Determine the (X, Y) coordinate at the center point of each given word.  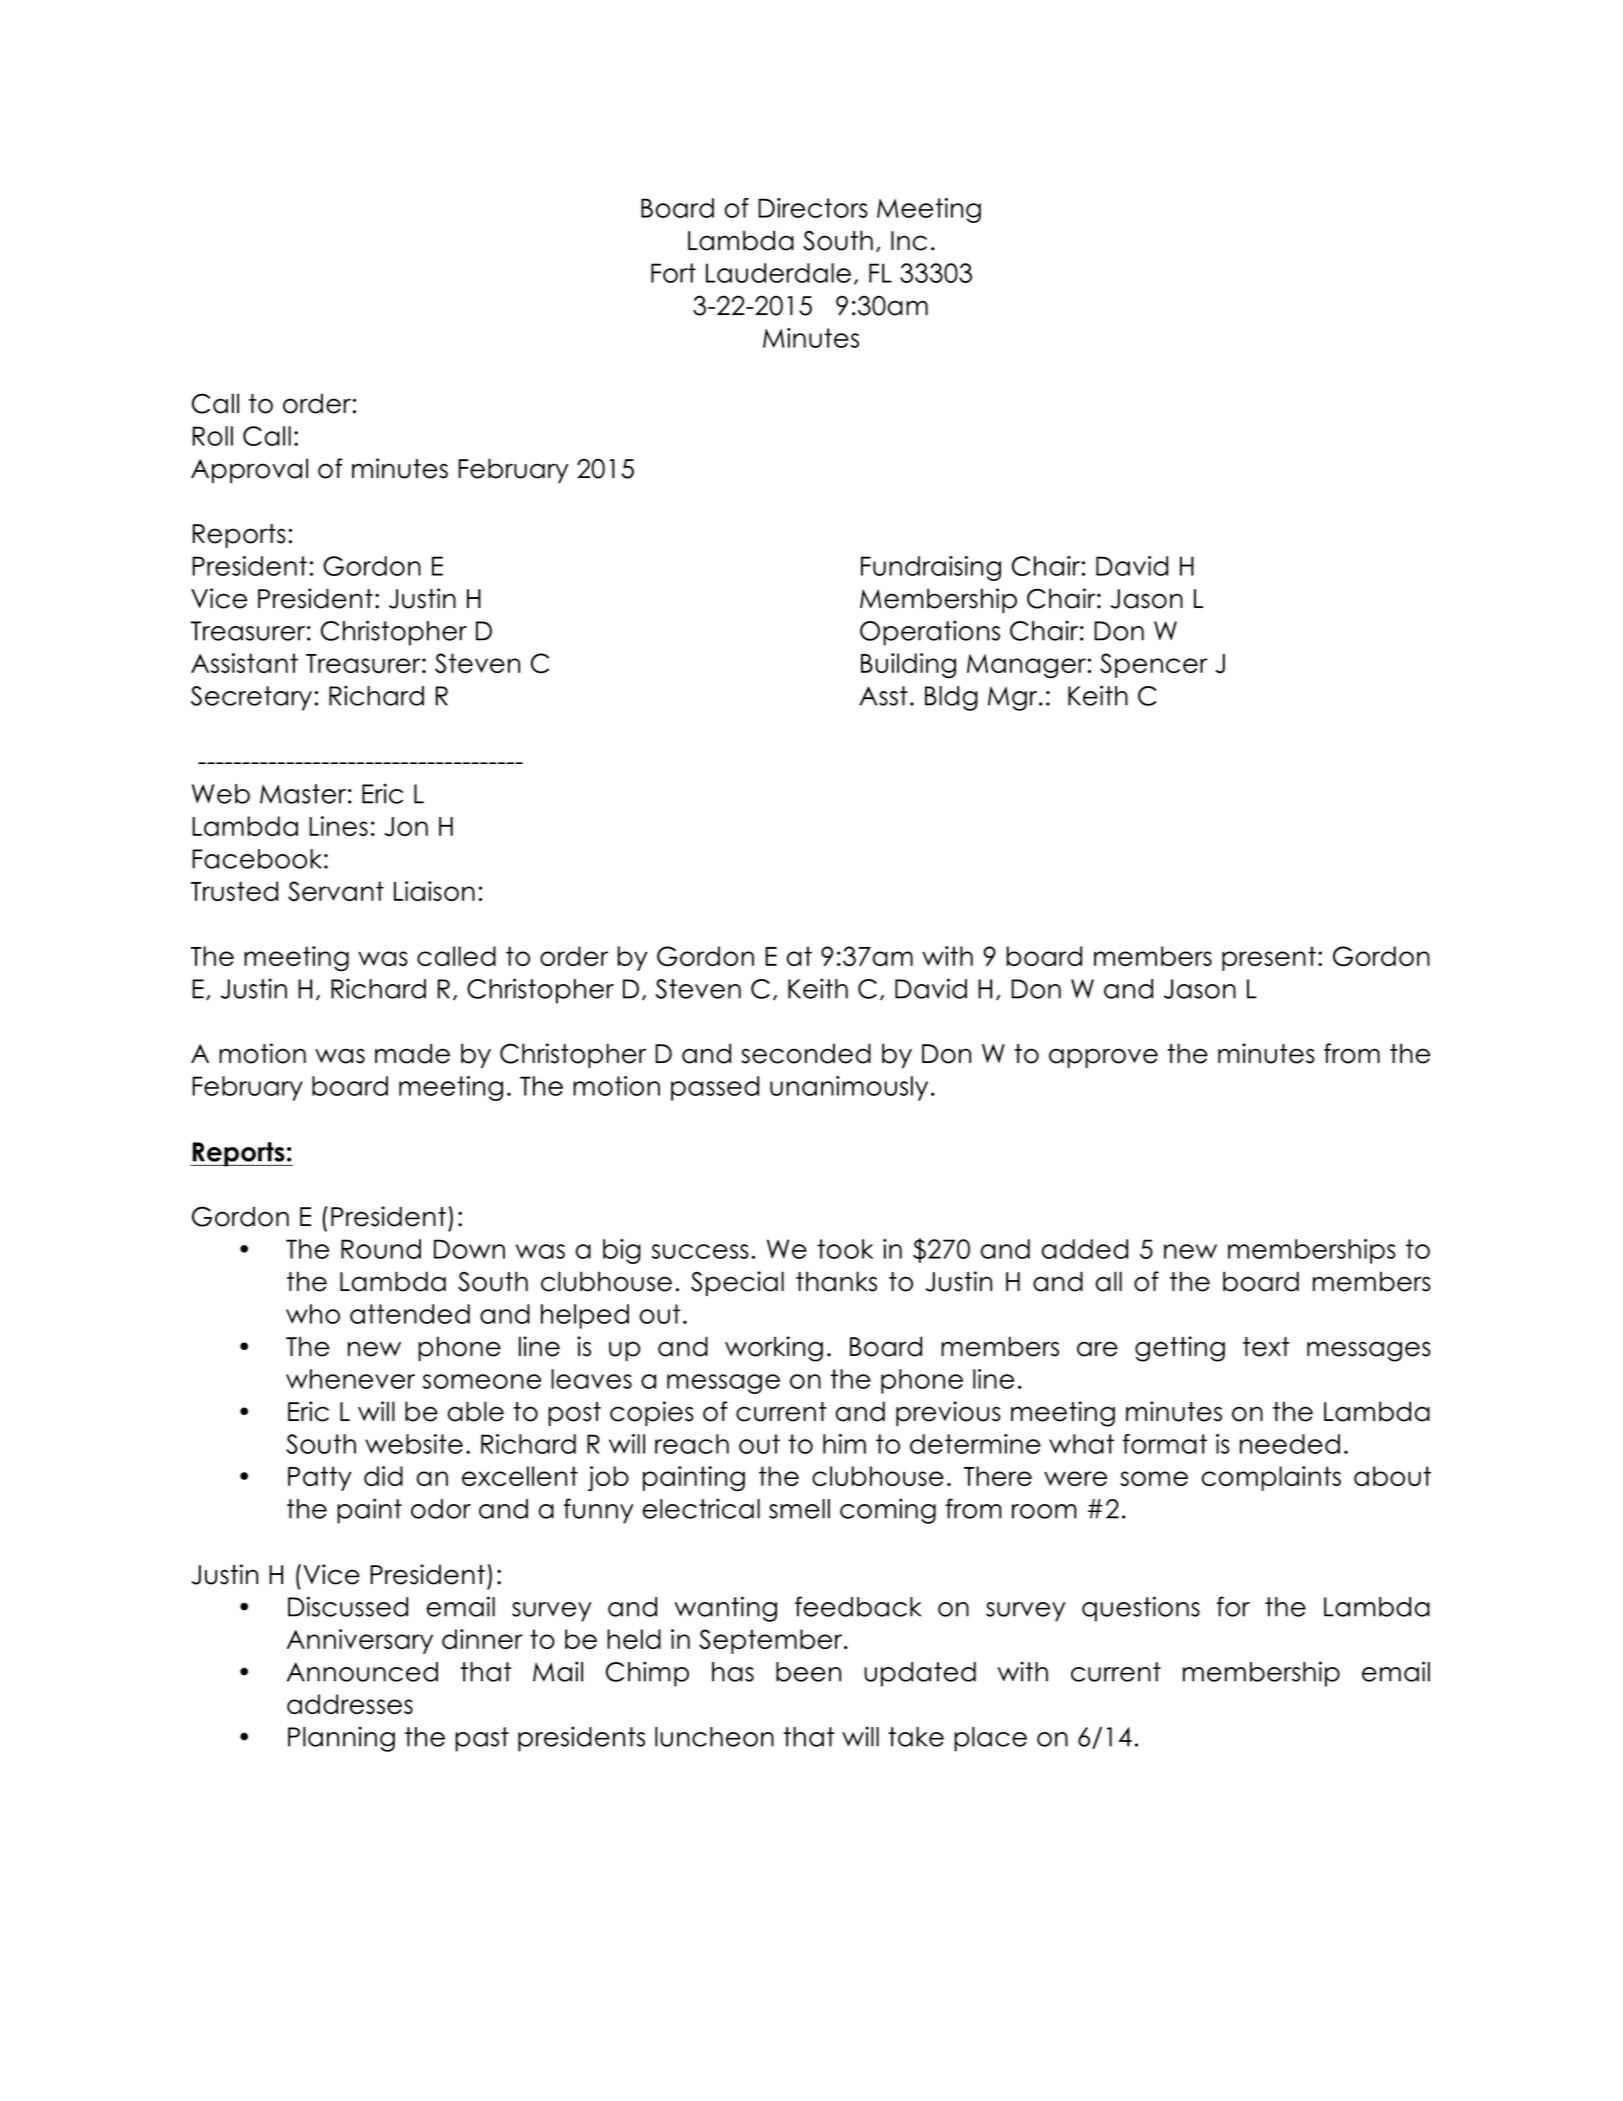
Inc (909, 241)
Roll (213, 436)
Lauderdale (778, 273)
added (1085, 1249)
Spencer (1154, 665)
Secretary (251, 698)
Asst (883, 696)
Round (381, 1249)
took (845, 1249)
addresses (350, 1704)
